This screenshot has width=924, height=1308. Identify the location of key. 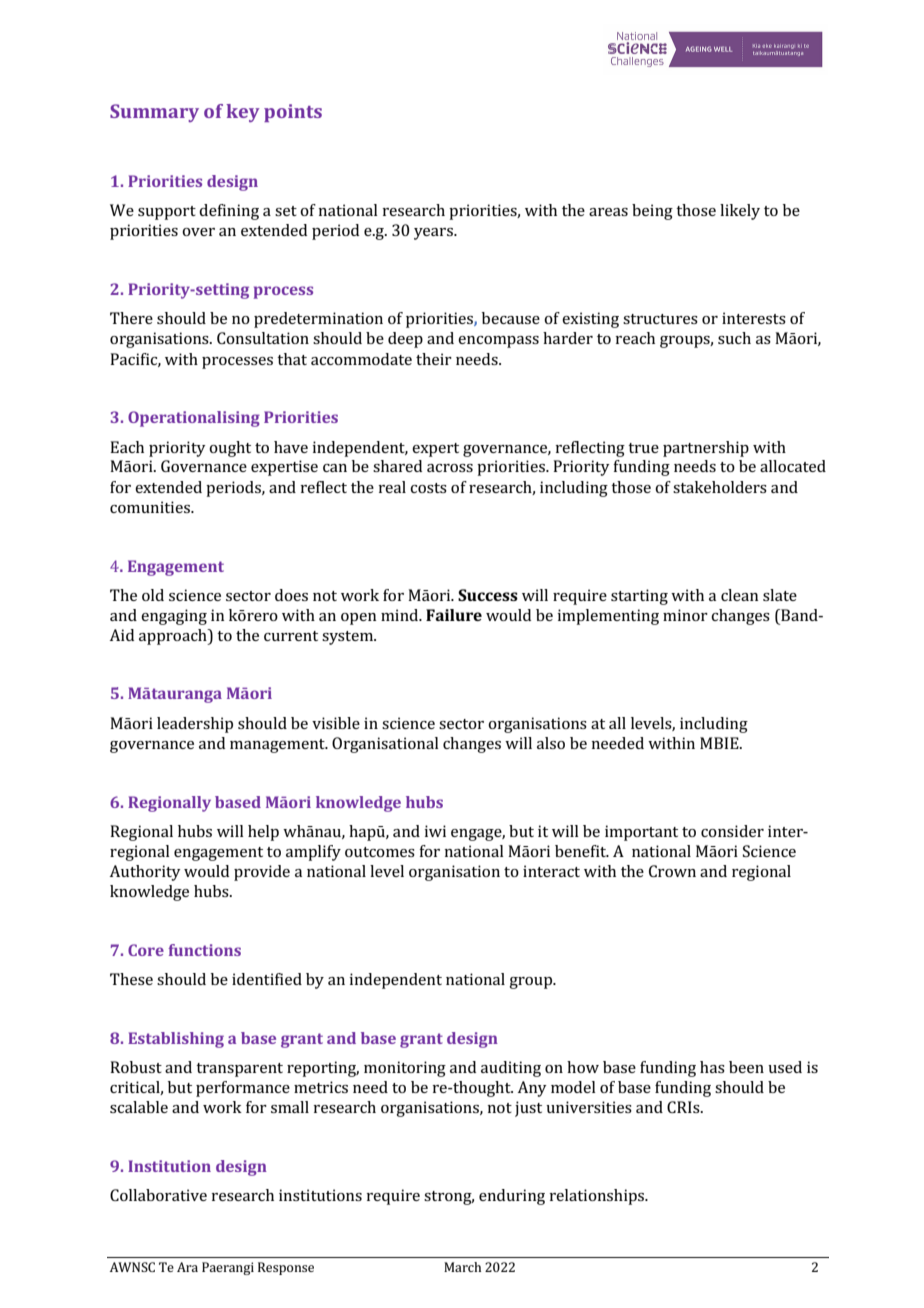
(243, 113).
